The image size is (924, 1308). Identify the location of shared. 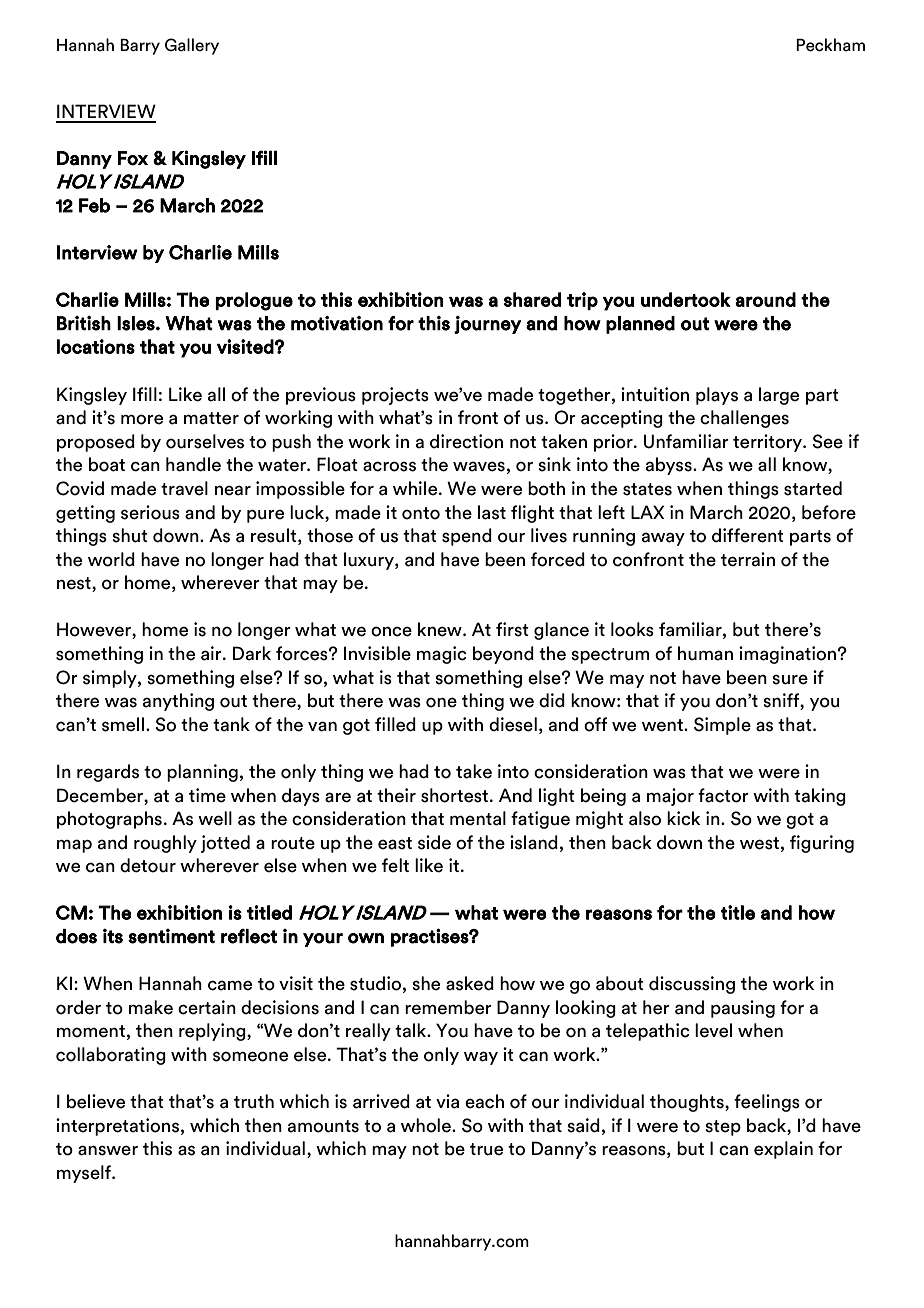
(532, 299).
